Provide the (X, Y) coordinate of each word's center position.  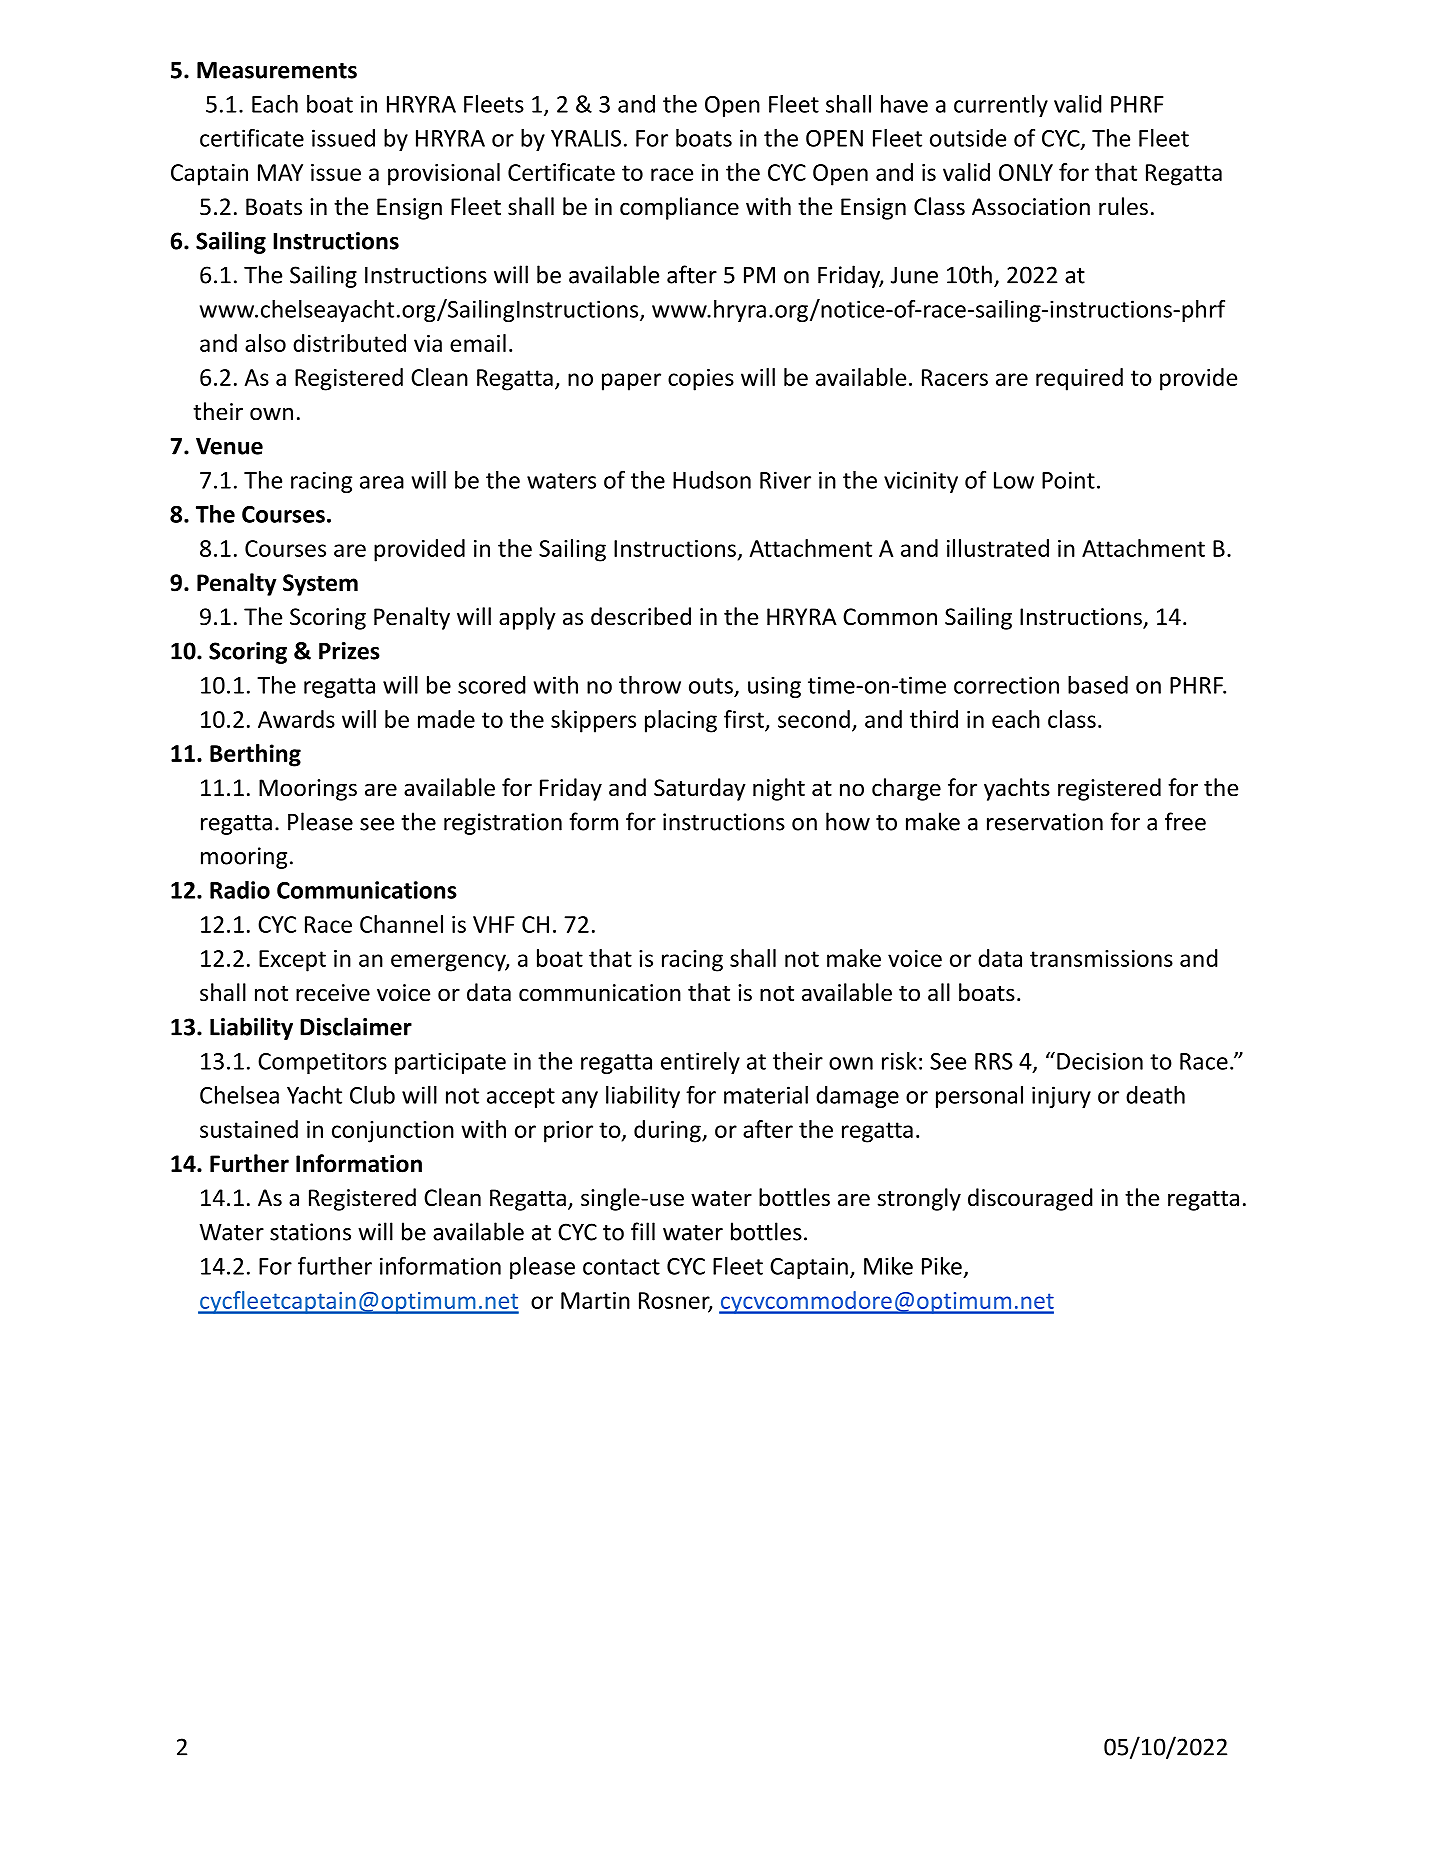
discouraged (1030, 1199)
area (382, 482)
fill (643, 1231)
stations (310, 1232)
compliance (679, 208)
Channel (401, 924)
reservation (1045, 822)
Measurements (277, 70)
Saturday (700, 789)
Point (1068, 480)
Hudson (712, 480)
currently (1001, 106)
